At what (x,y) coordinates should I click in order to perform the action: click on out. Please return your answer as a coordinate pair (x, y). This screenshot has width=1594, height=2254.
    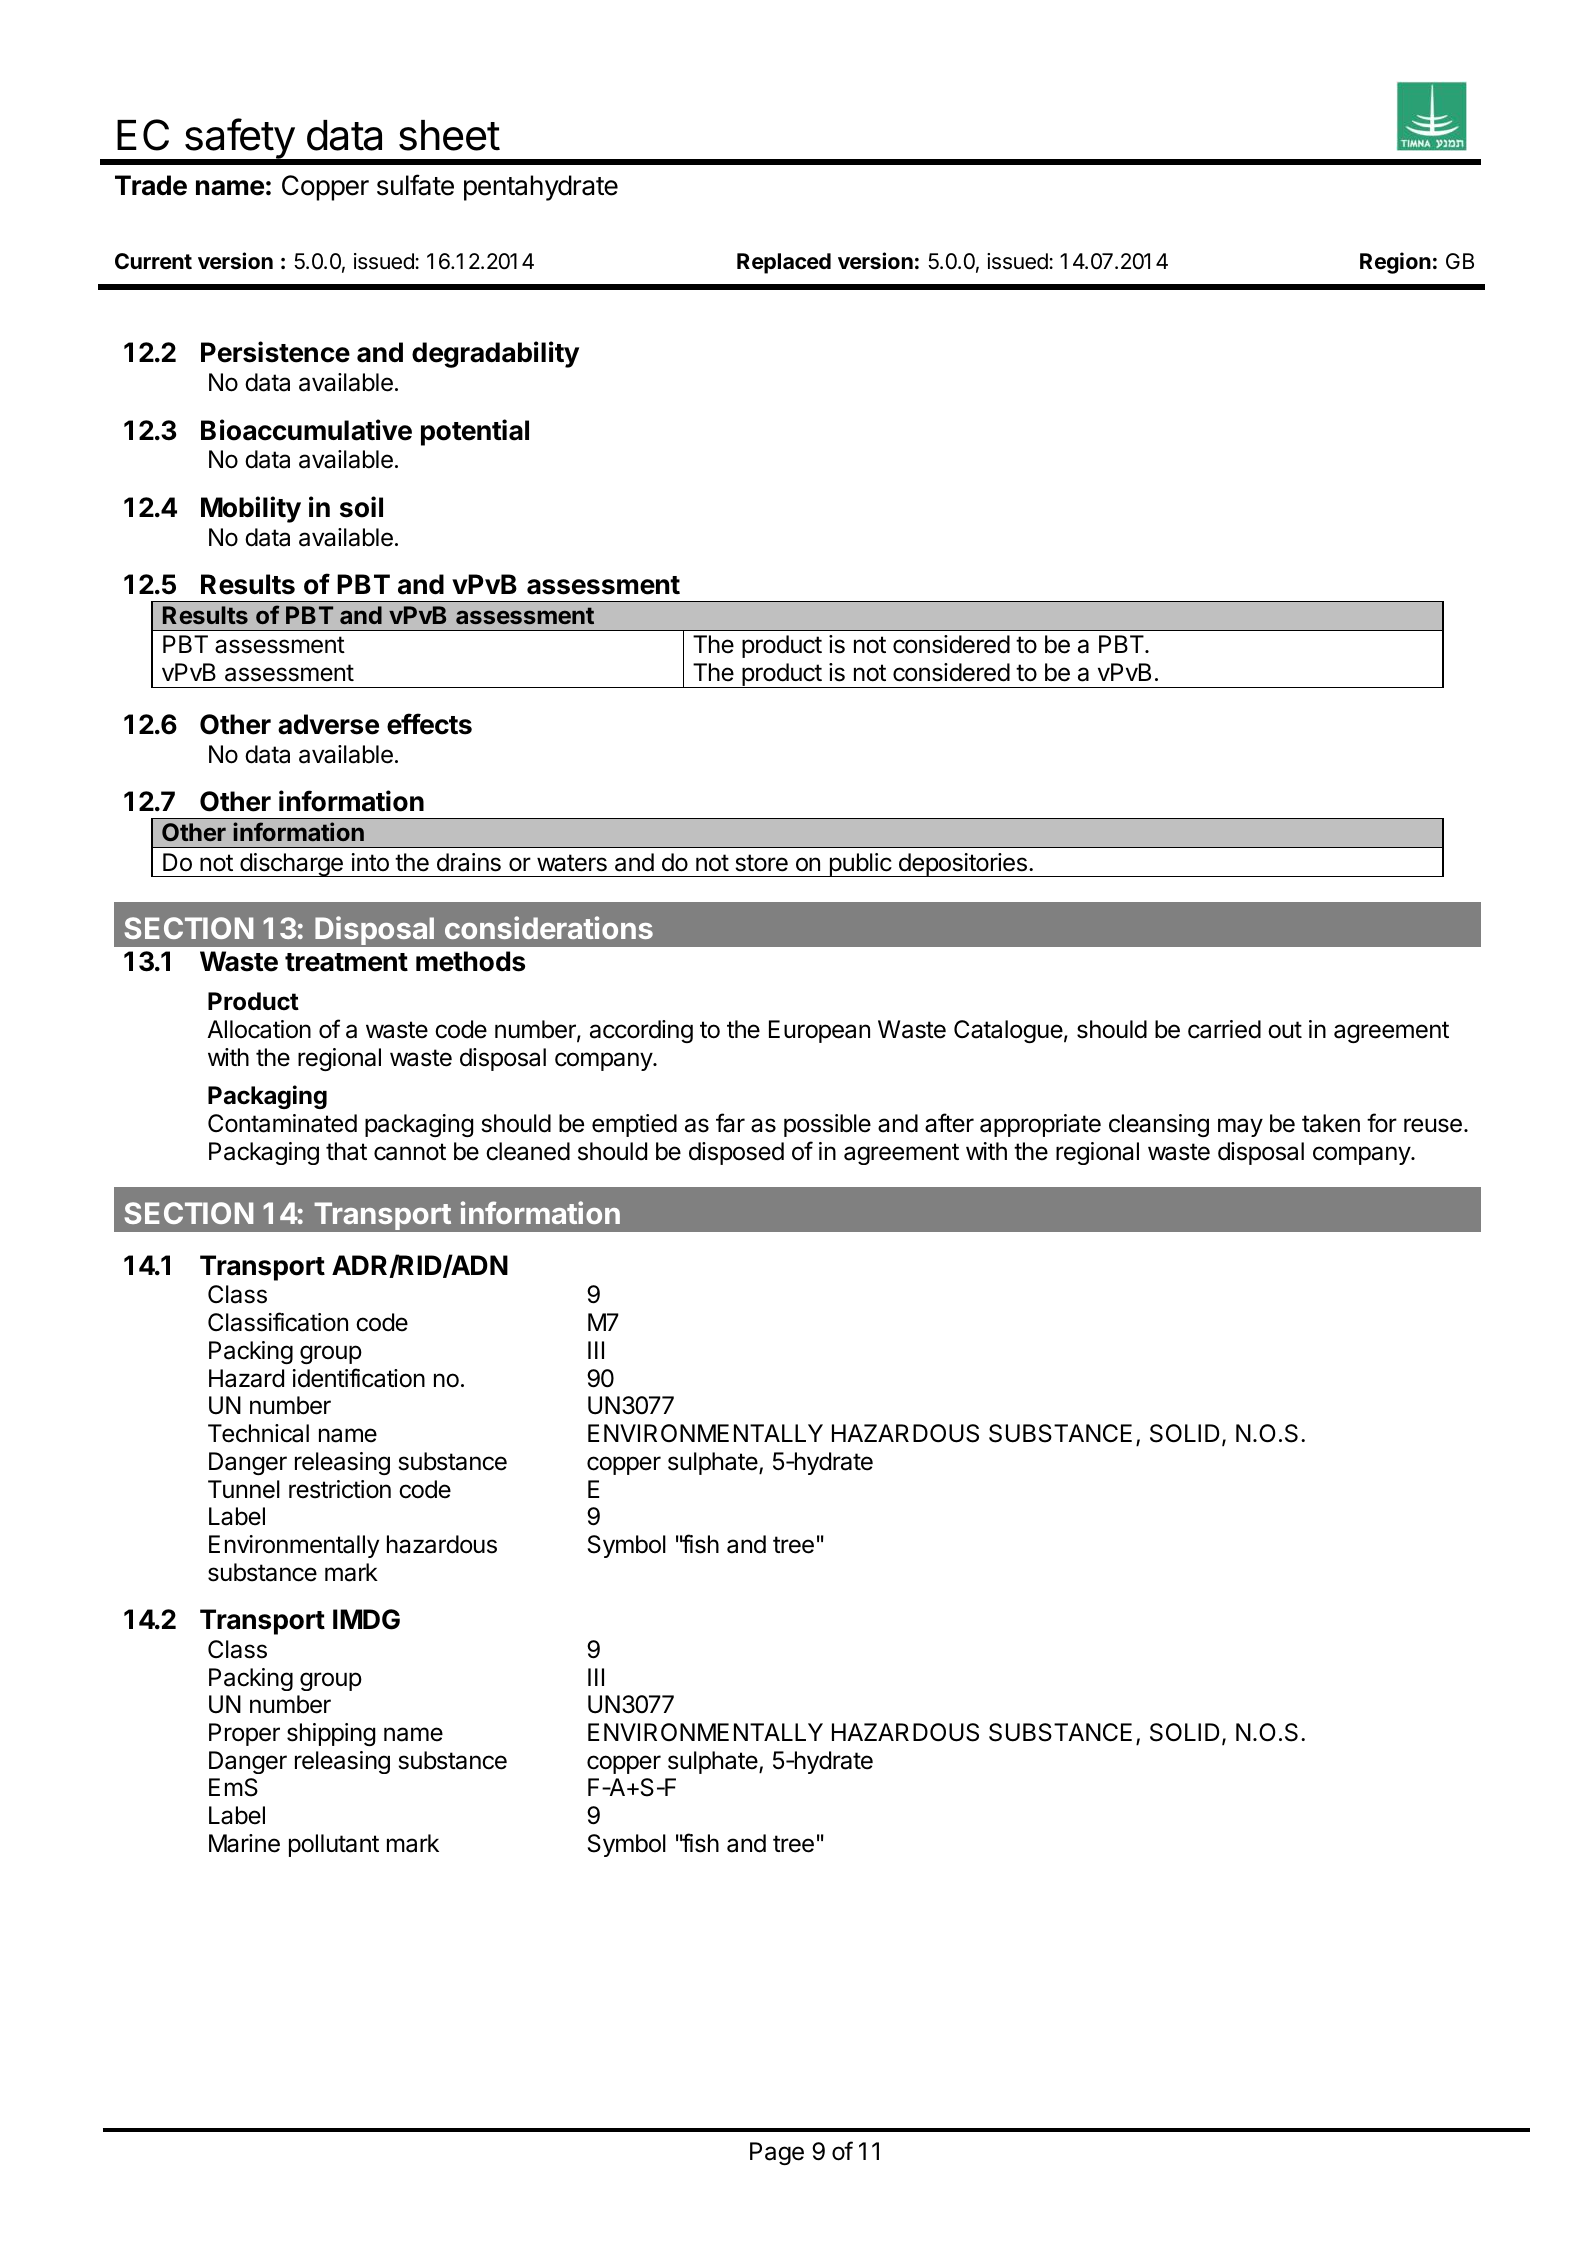
    Looking at the image, I should click on (1285, 1030).
